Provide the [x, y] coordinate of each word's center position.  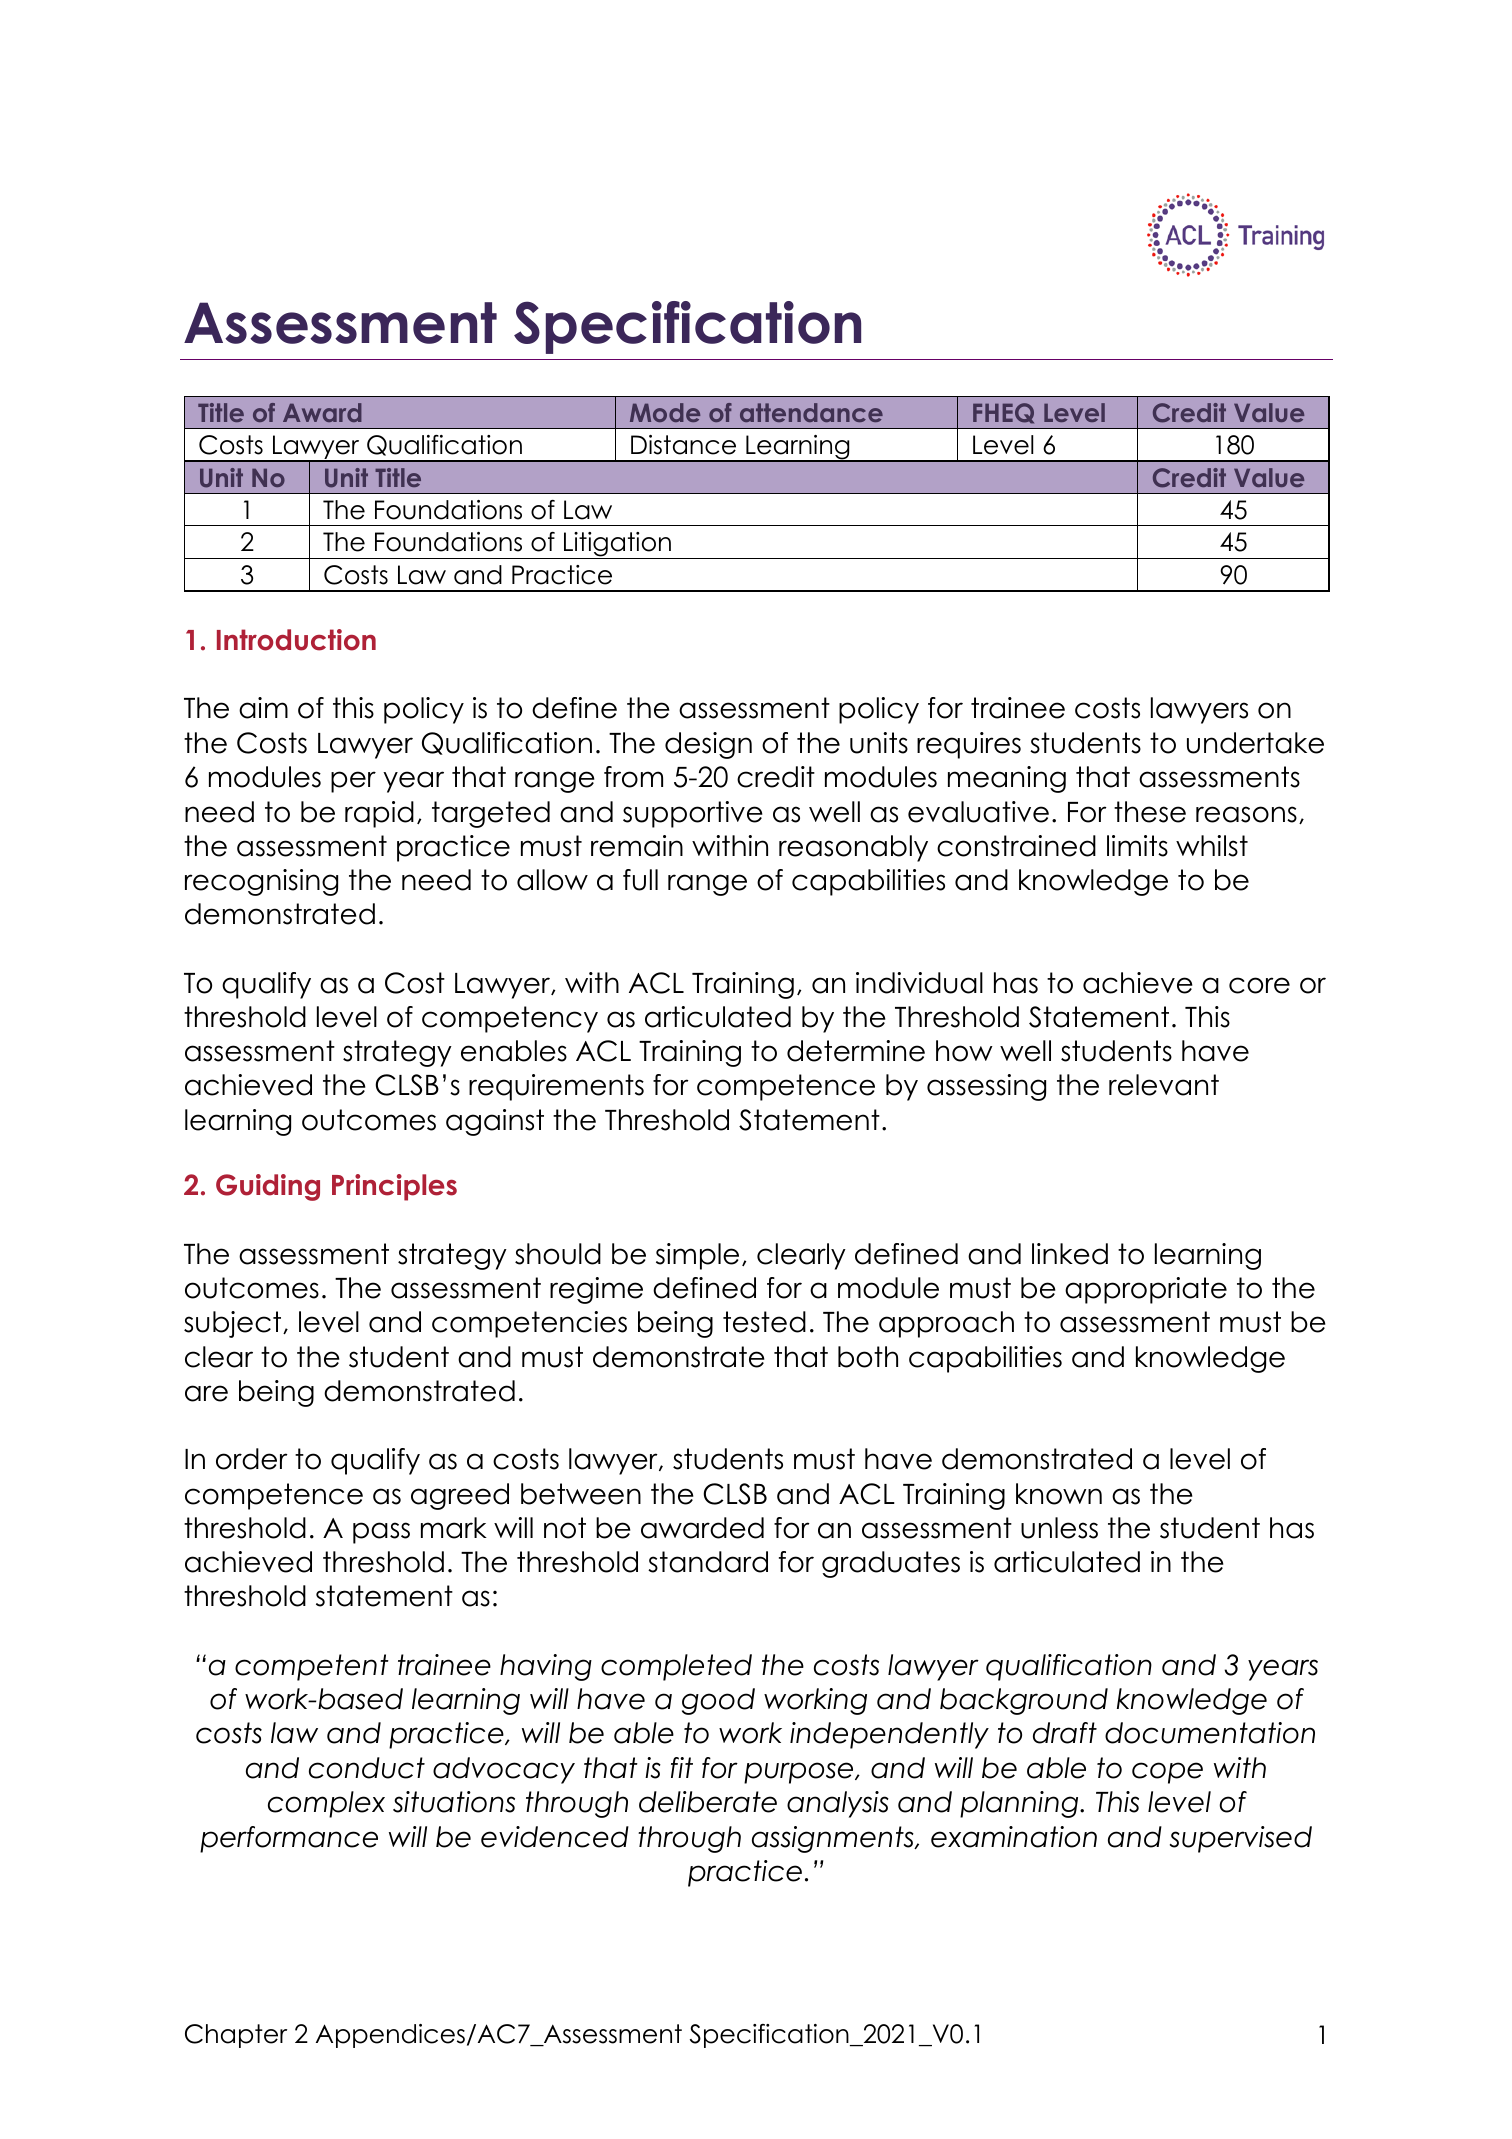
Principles [394, 1187]
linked [1070, 1254]
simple [697, 1256]
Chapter [236, 2036]
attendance [811, 412]
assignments [834, 1839]
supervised [1241, 1839]
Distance [683, 445]
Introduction [296, 640]
